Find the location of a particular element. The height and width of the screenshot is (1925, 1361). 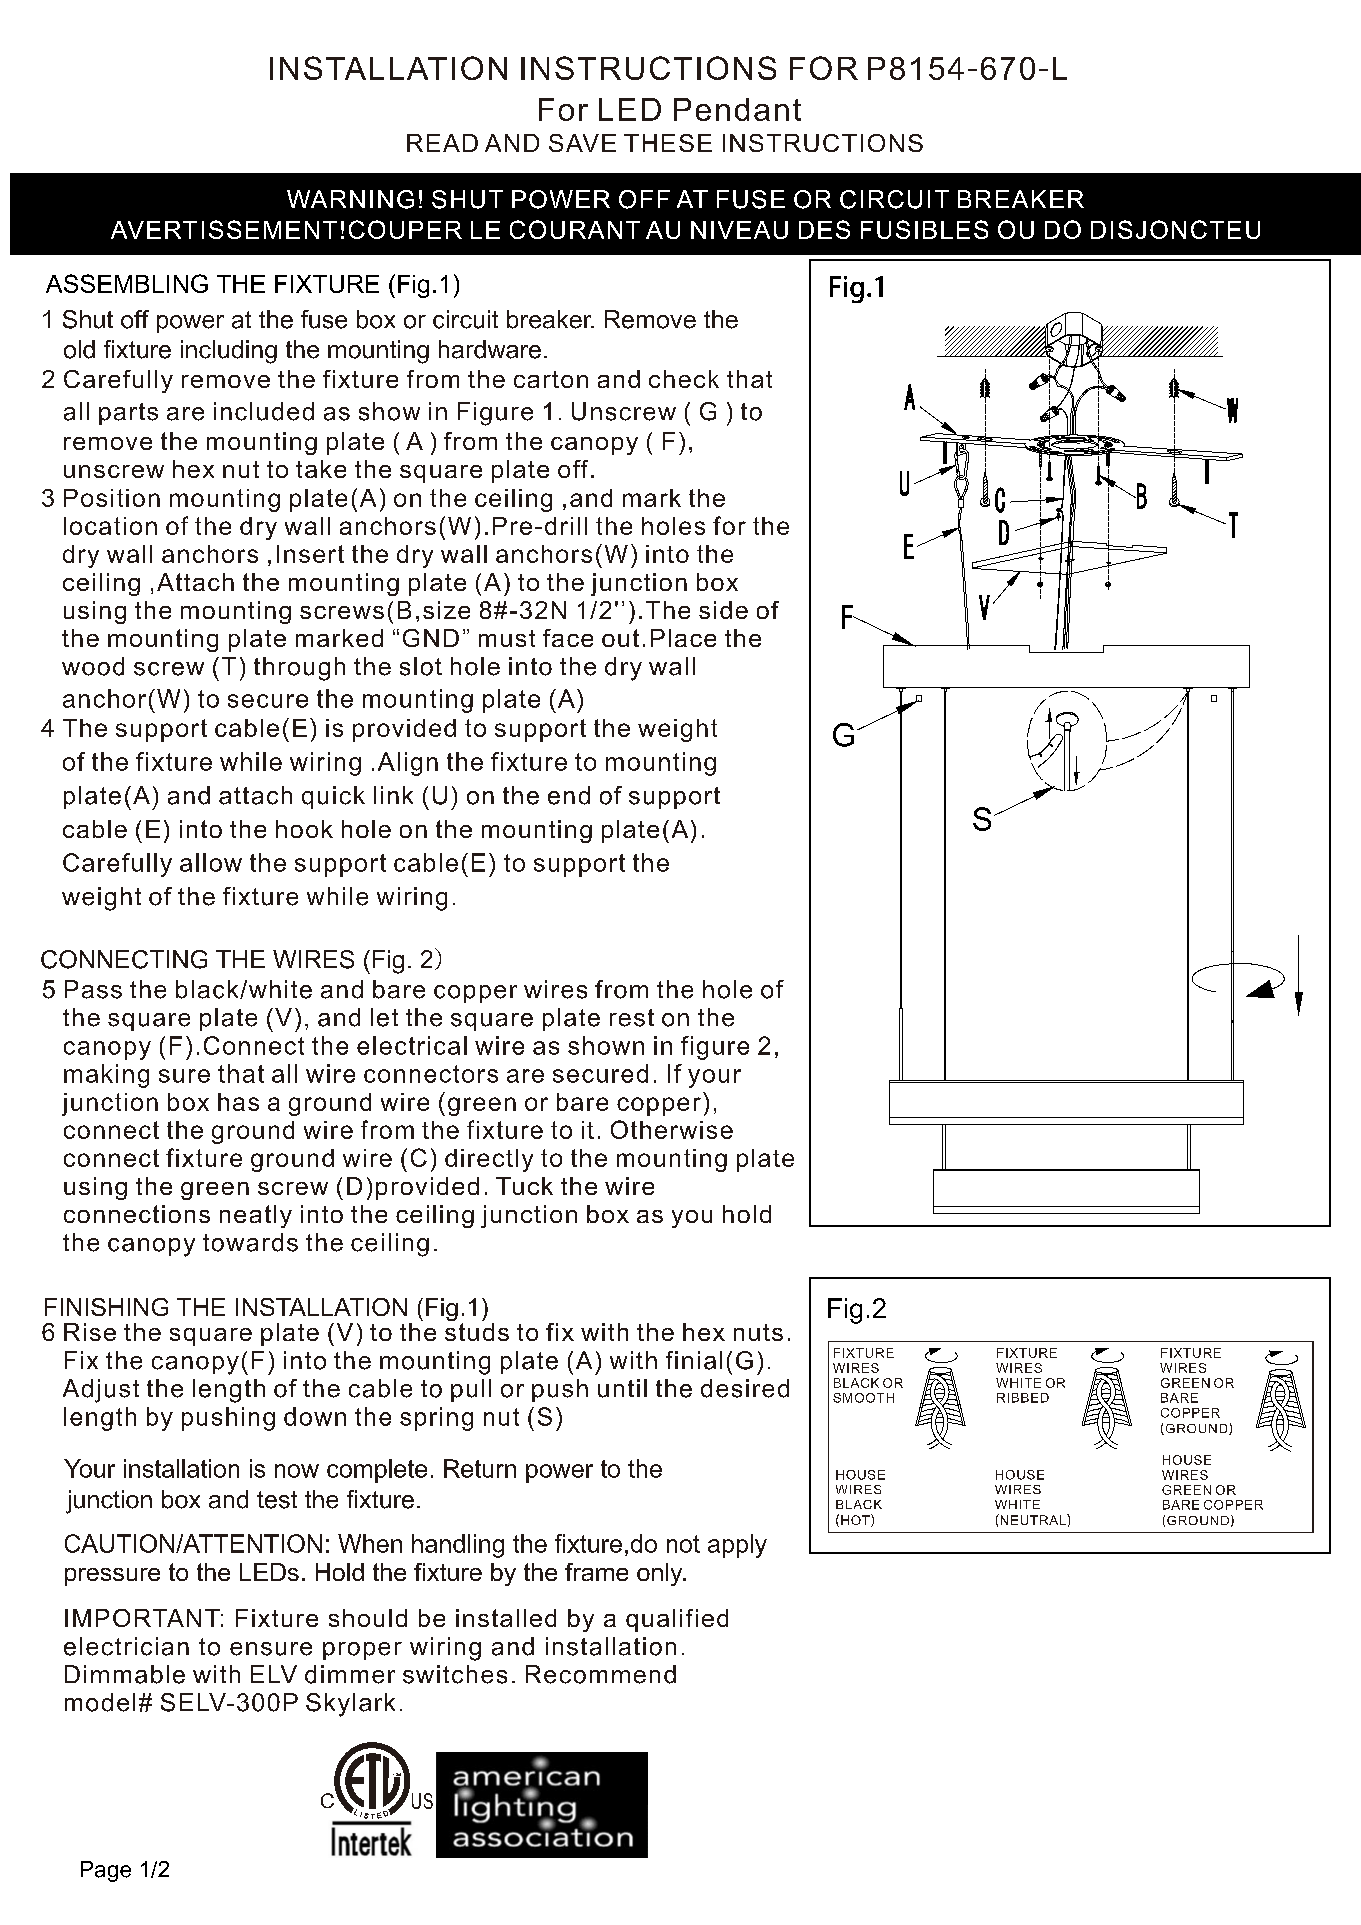

Pendant is located at coordinates (737, 109).
